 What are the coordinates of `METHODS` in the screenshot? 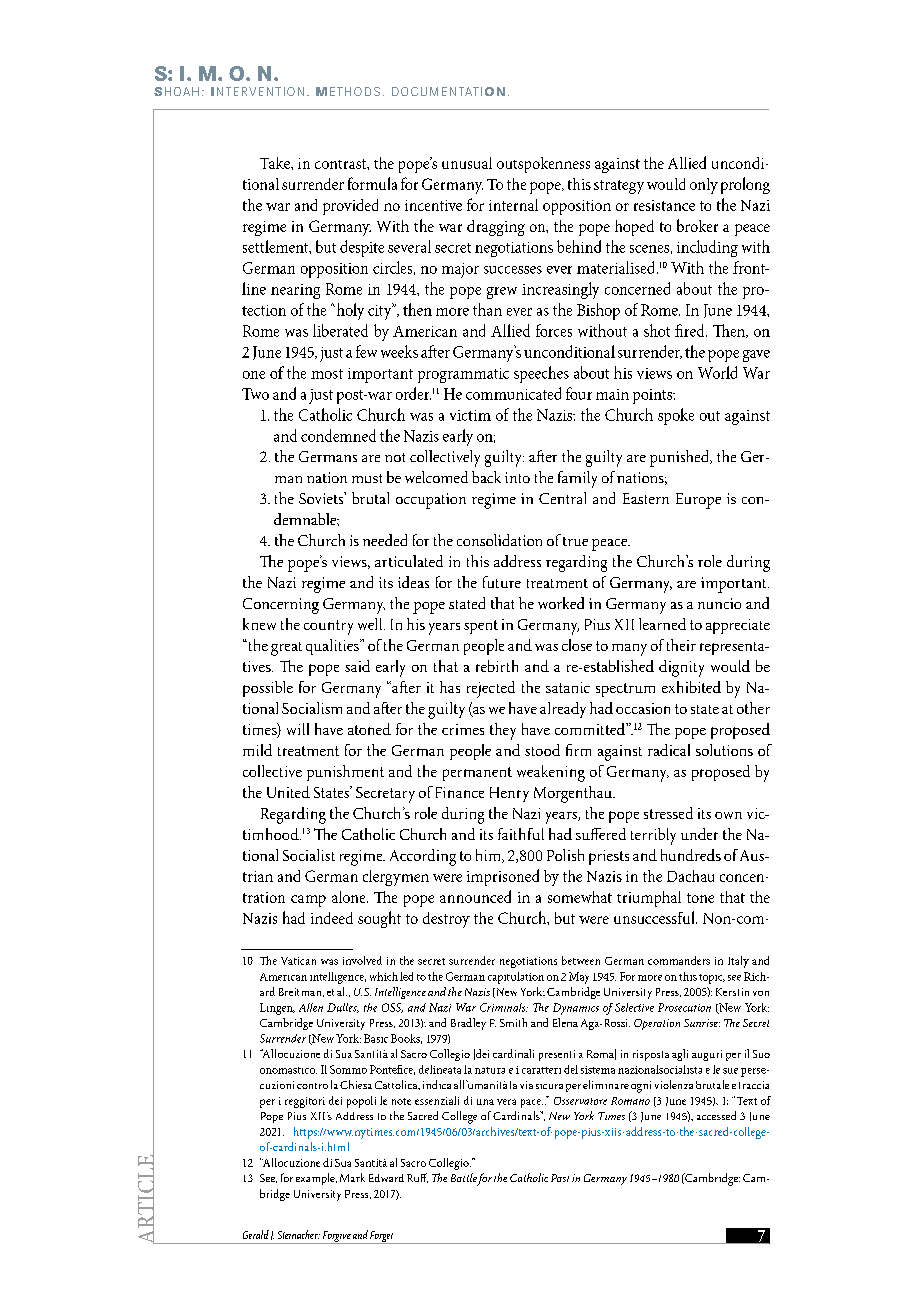 It's located at (348, 91).
